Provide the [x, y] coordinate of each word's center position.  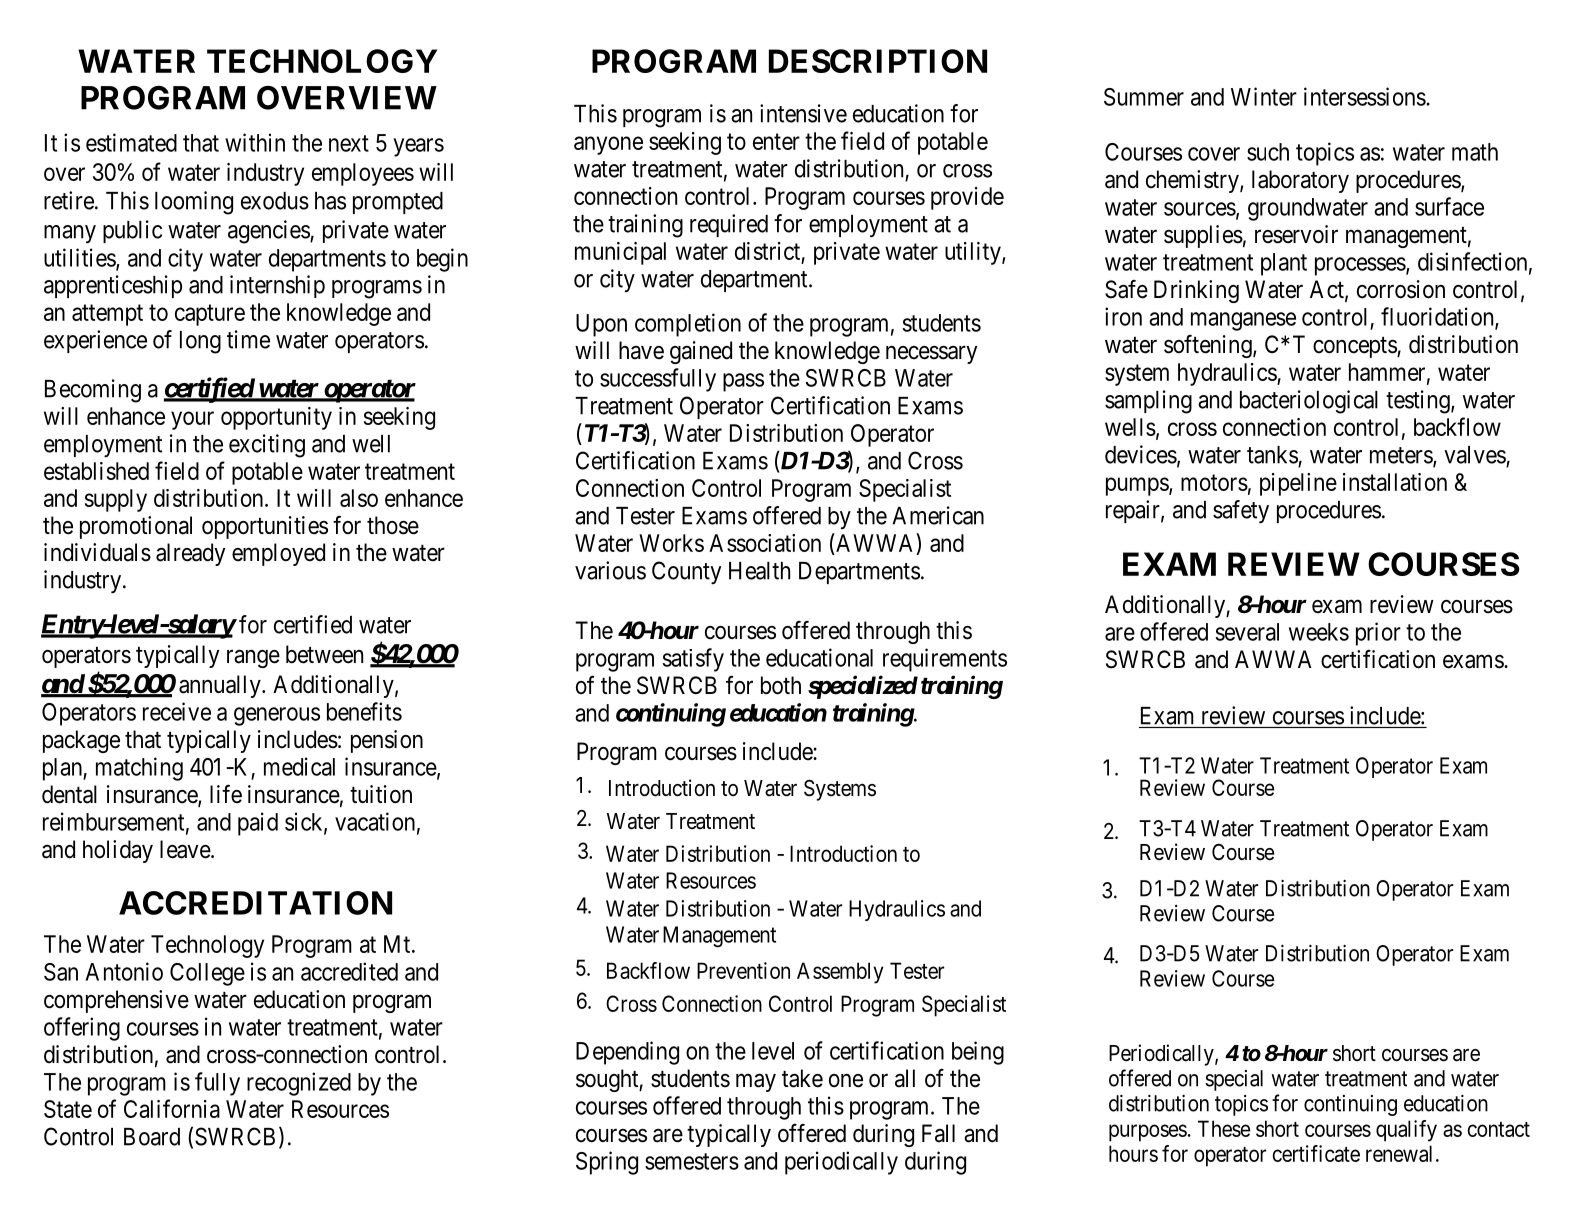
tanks [1272, 455]
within [255, 142]
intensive [803, 113]
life [226, 794]
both [781, 685]
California [172, 1108]
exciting [267, 446]
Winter [1264, 96]
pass [743, 382]
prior [1378, 634]
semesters [692, 1161]
